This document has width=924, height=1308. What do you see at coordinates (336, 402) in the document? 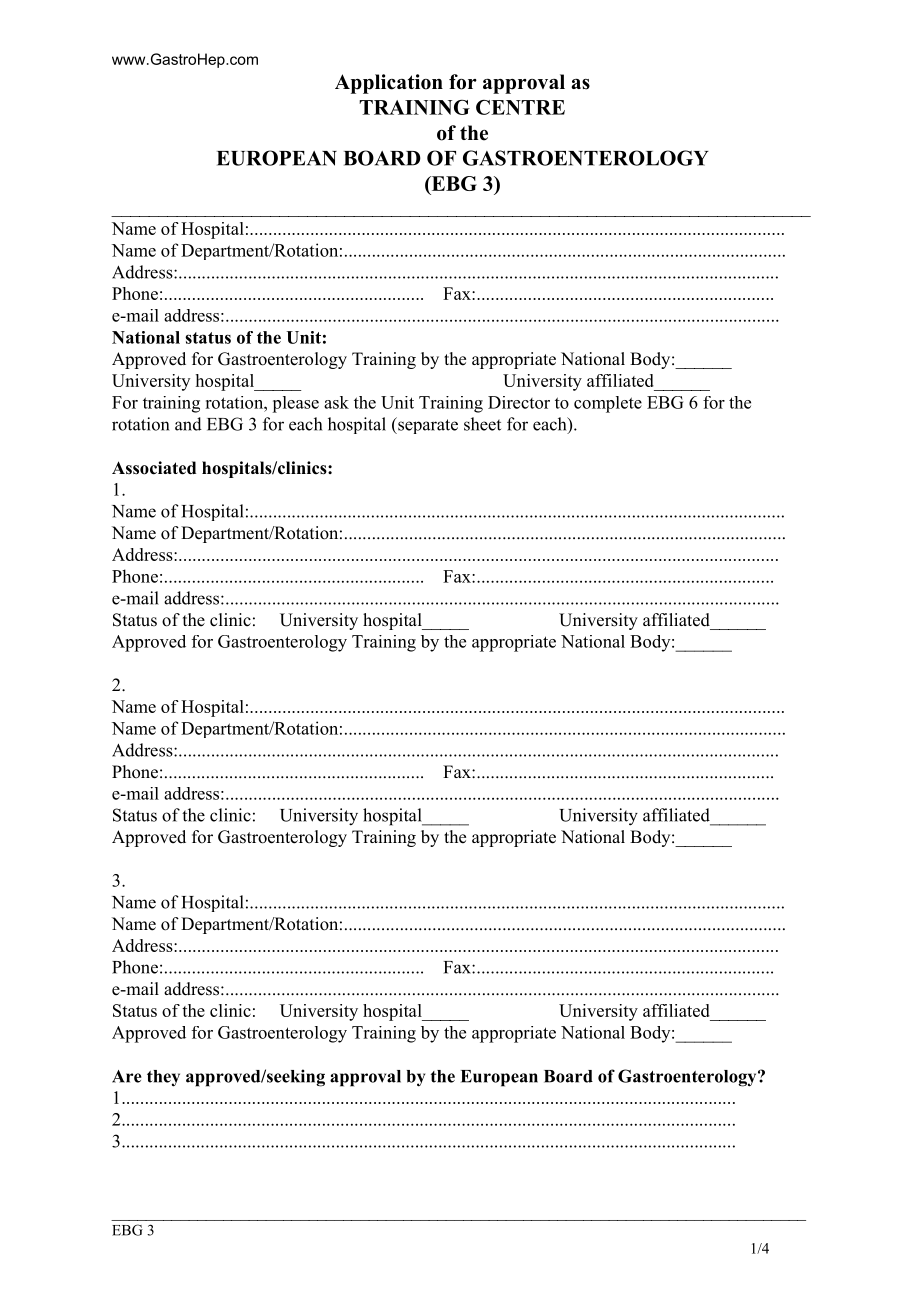
I see `ask` at bounding box center [336, 402].
